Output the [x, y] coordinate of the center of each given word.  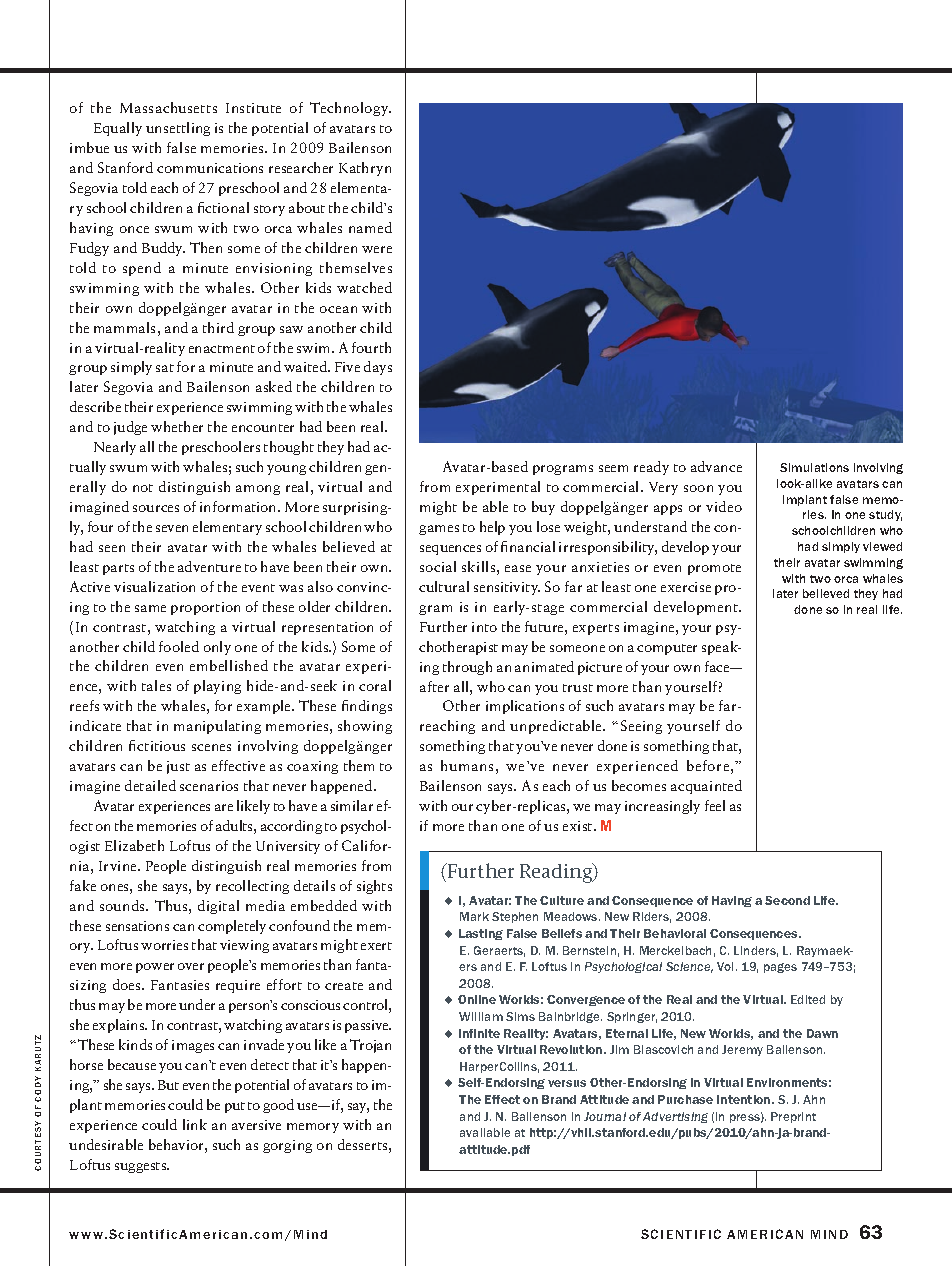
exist [579, 826]
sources [156, 508]
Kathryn [365, 169]
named [370, 227]
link [195, 1124]
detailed [150, 785]
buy [543, 508]
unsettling [178, 129]
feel [715, 805]
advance [716, 466]
